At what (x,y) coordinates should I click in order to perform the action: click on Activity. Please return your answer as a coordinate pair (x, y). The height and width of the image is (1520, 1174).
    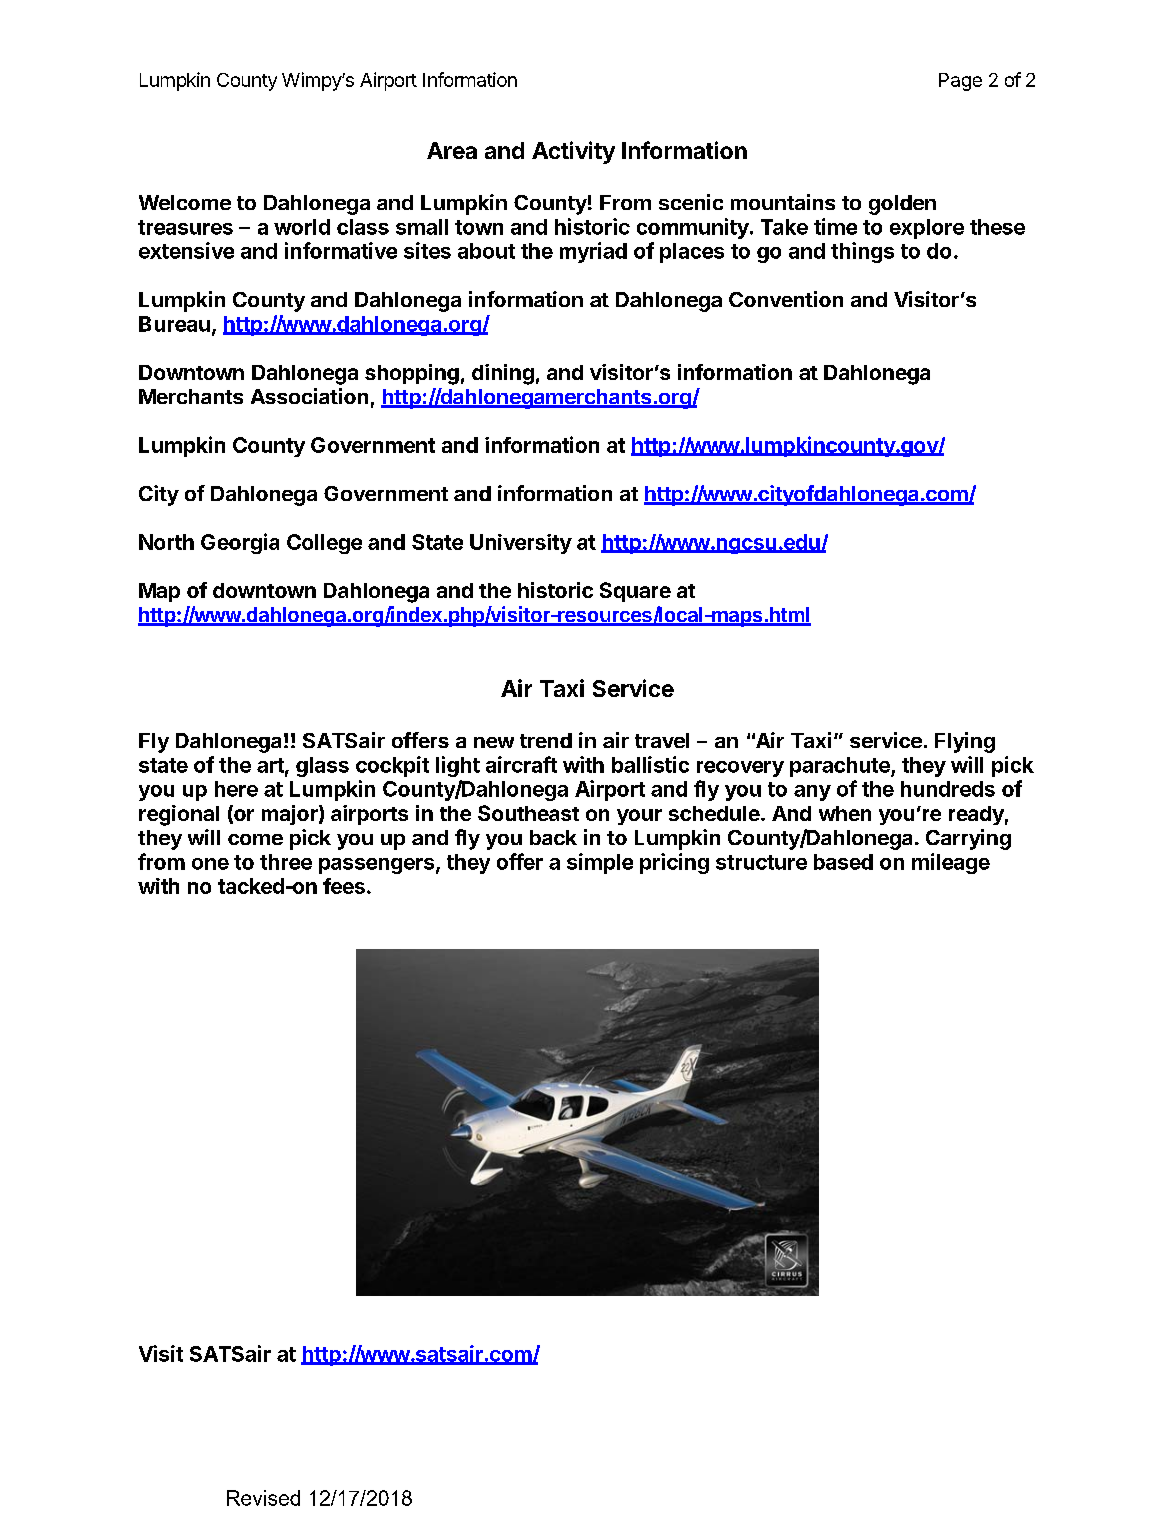
    Looking at the image, I should click on (573, 152).
